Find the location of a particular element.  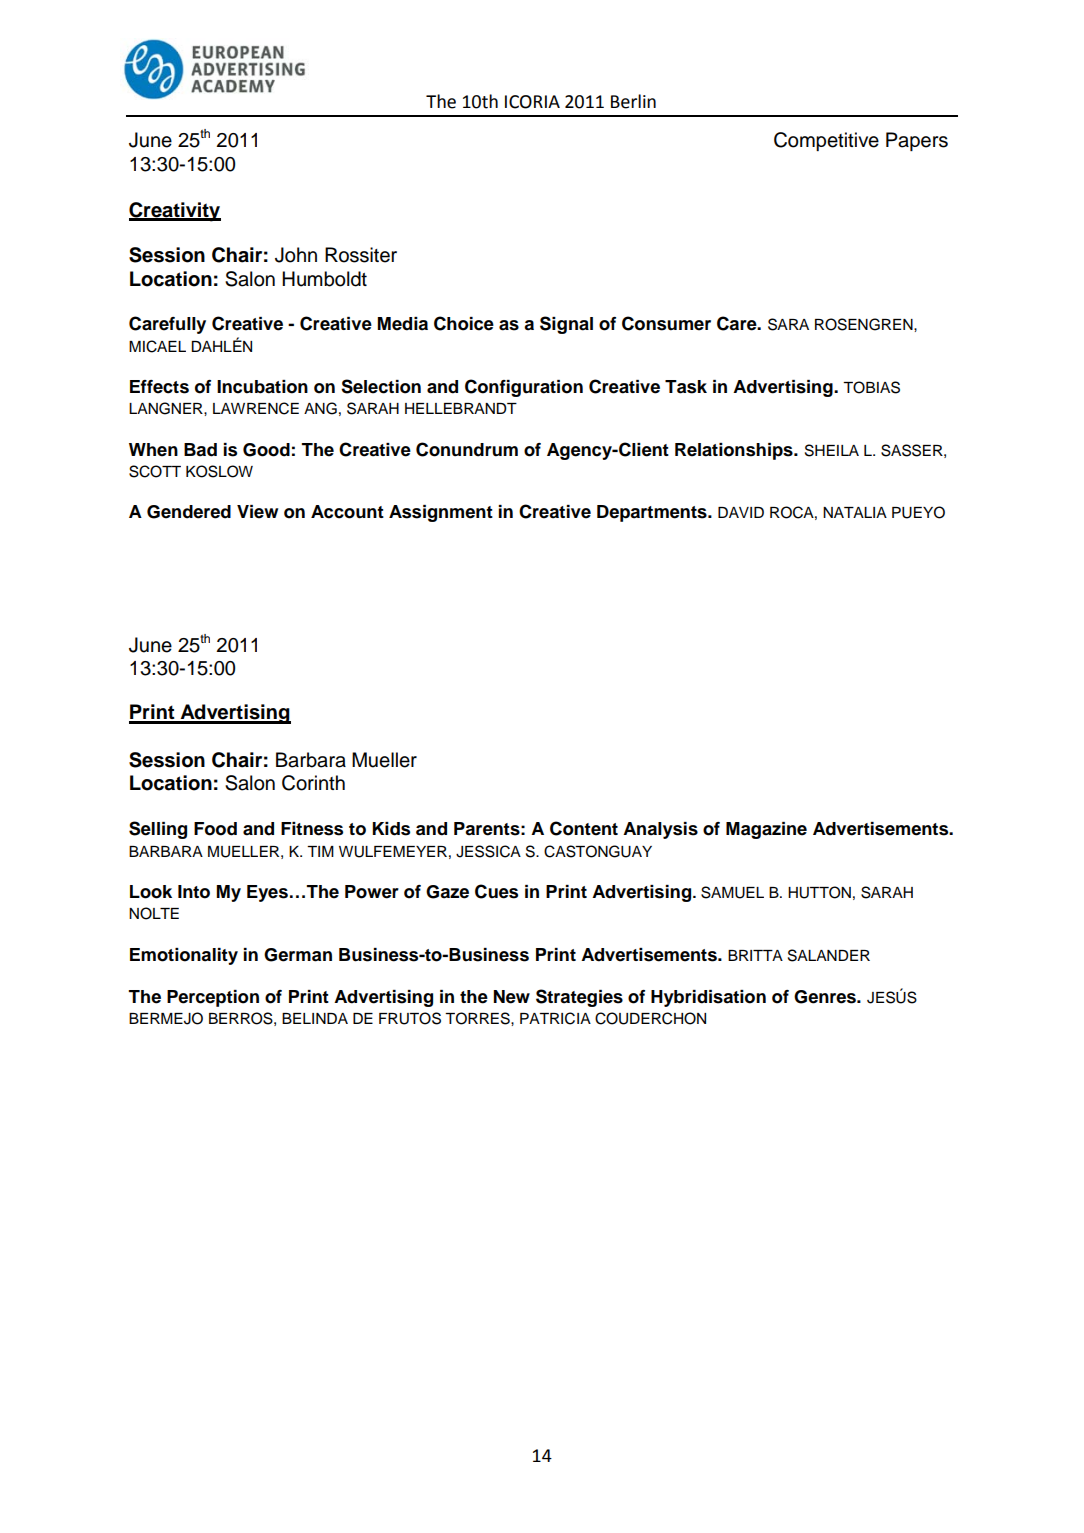

Assignment is located at coordinates (441, 513).
